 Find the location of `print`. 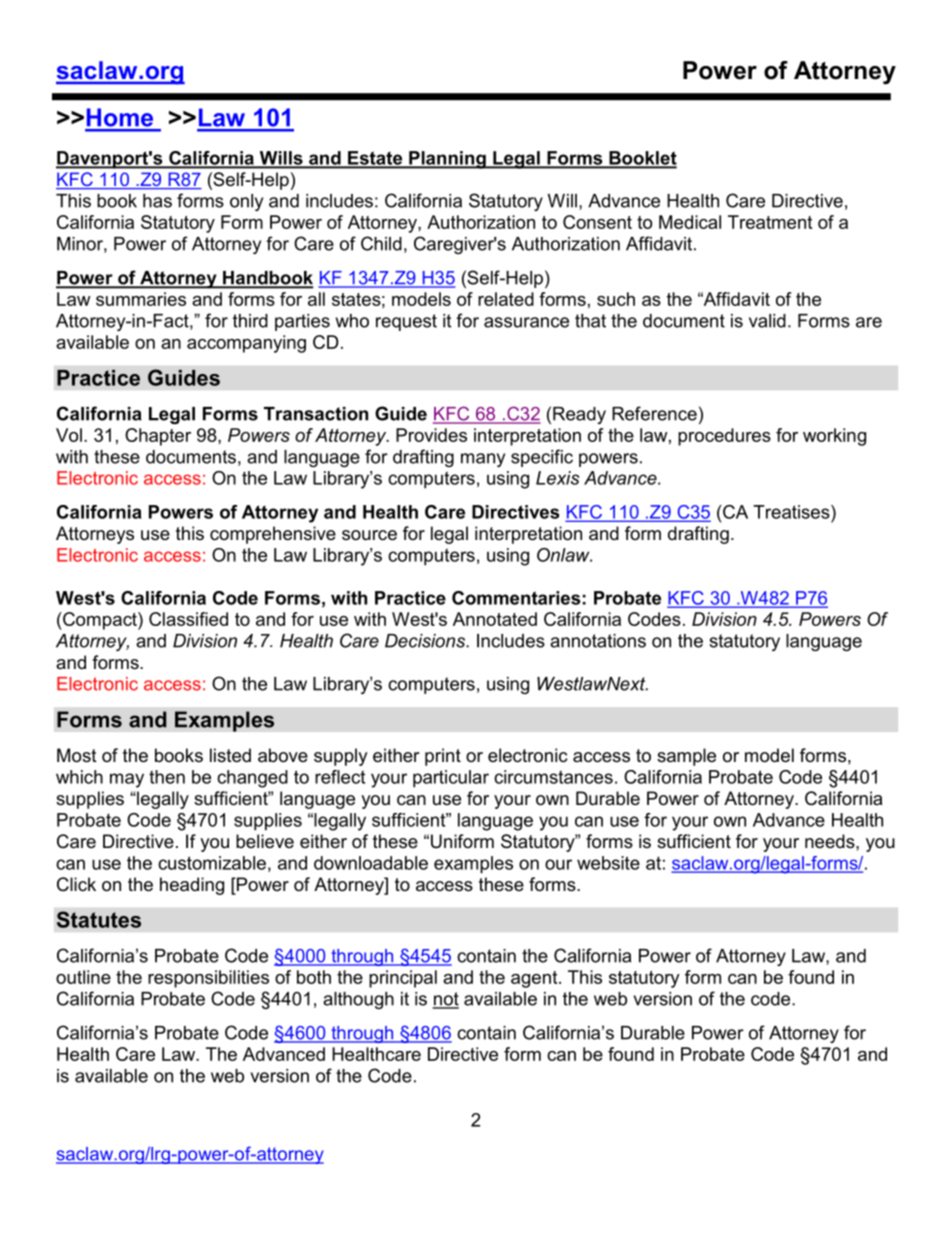

print is located at coordinates (443, 757).
